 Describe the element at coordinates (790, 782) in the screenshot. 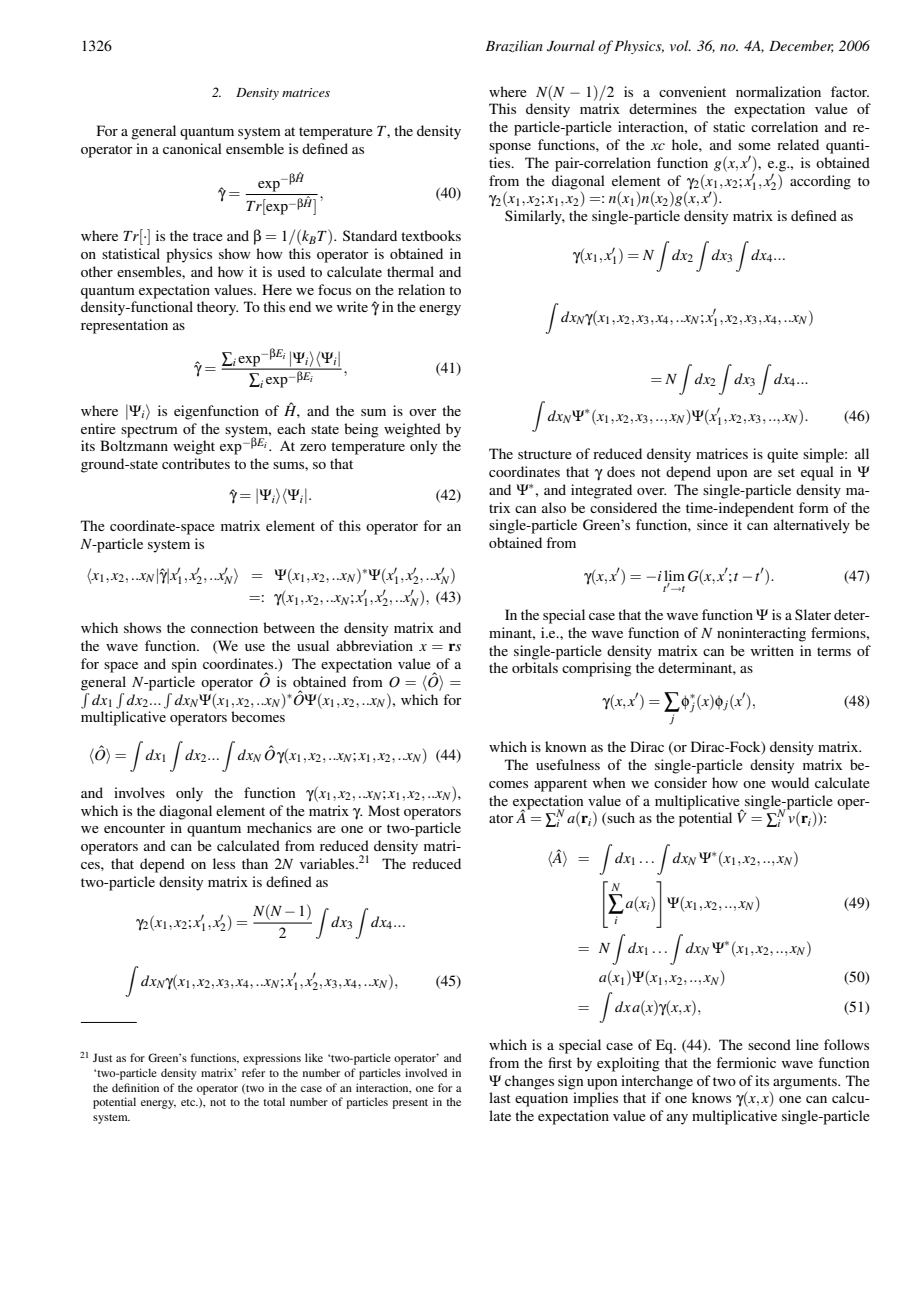

I see `would` at that location.
